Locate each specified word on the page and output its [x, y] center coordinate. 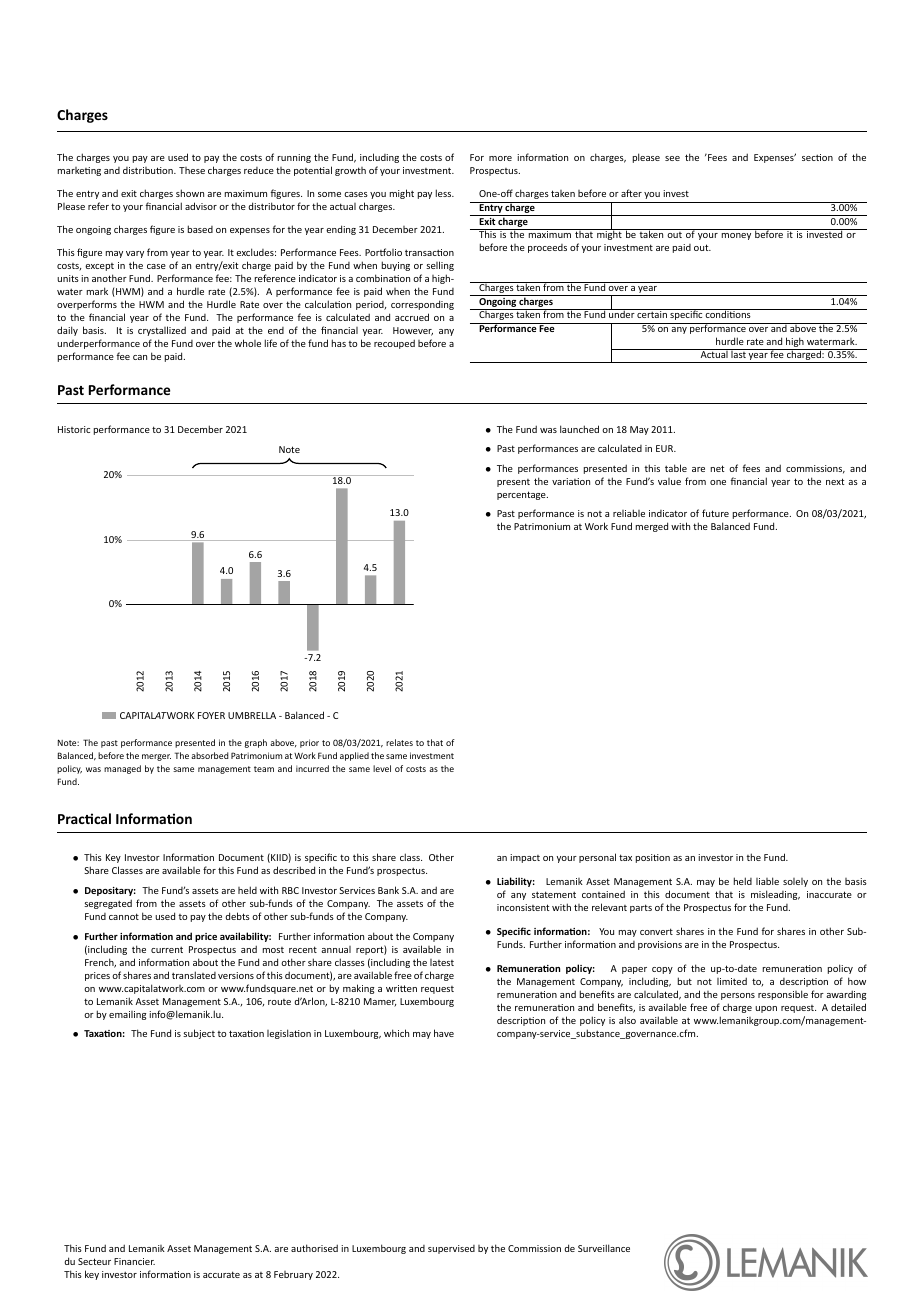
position [653, 858]
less [445, 193]
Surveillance [604, 1248]
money [736, 236]
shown [190, 193]
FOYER [211, 715]
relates [399, 742]
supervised [451, 1249]
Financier [134, 1261]
